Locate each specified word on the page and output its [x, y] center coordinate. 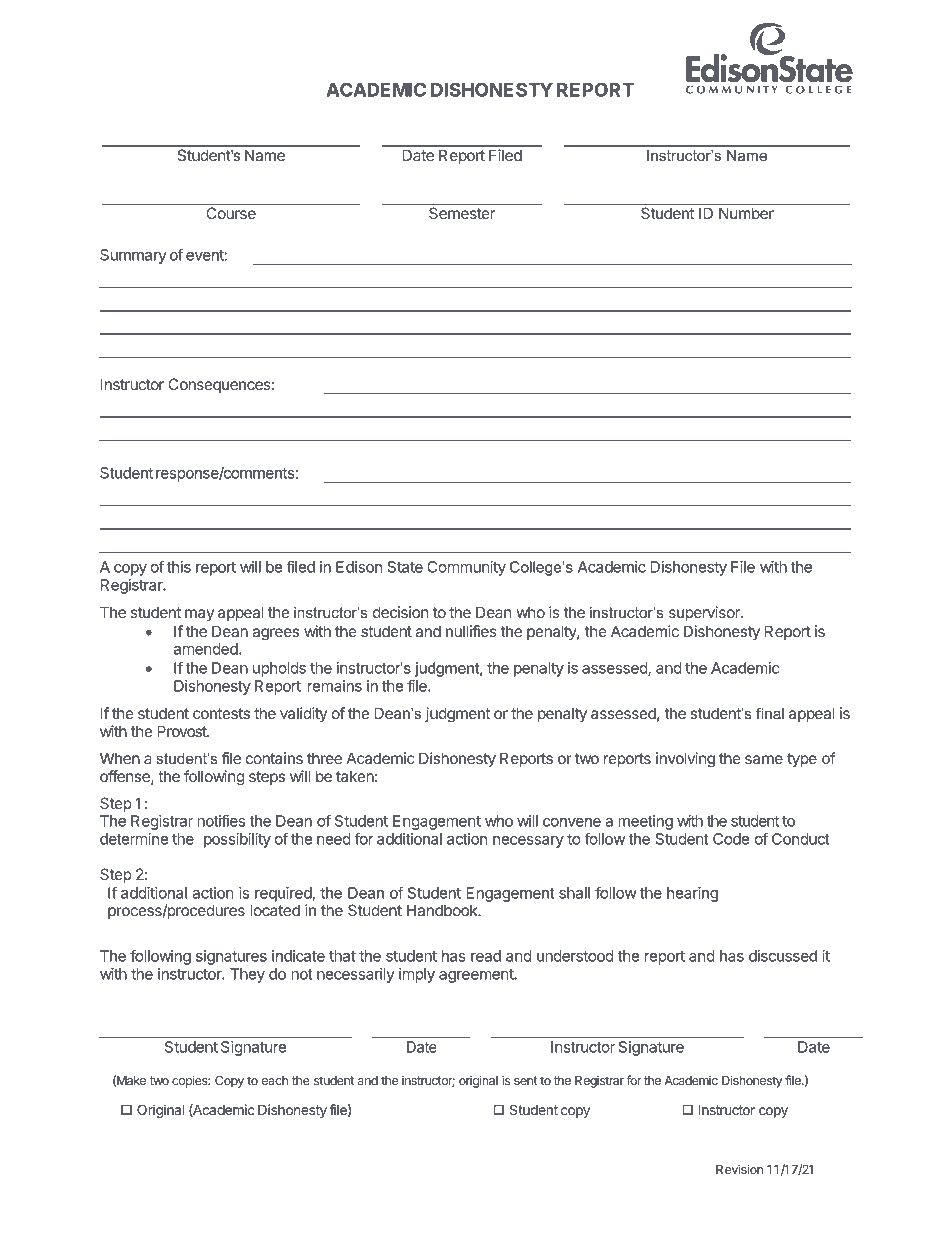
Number [746, 213]
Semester [462, 213]
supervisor [705, 613]
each [275, 1080]
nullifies [471, 631]
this [179, 567]
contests [221, 713]
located [275, 910]
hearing [692, 894]
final [770, 713]
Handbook [443, 910]
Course [231, 213]
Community [466, 568]
